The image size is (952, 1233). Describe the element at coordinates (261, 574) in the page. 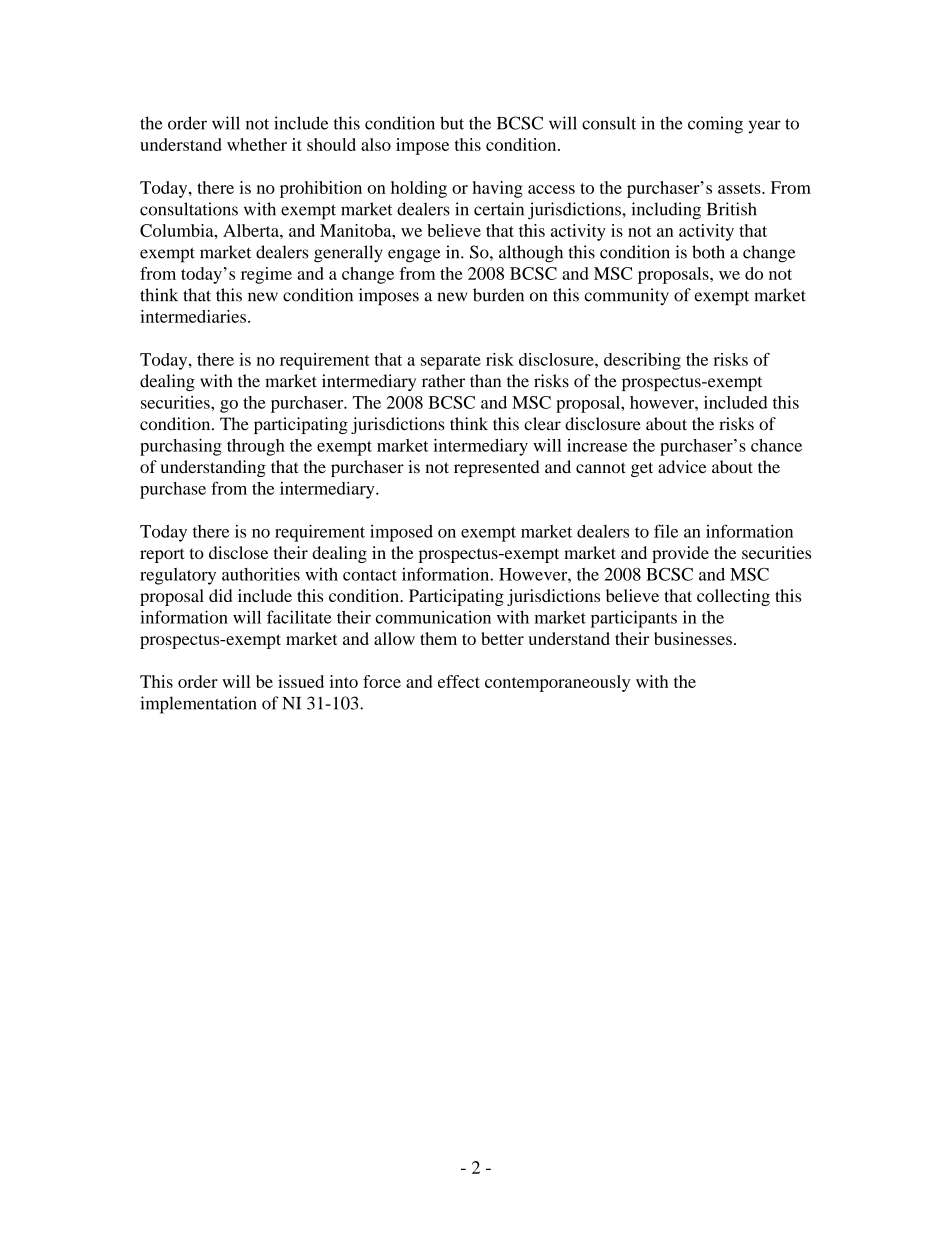

I see `authorities` at that location.
